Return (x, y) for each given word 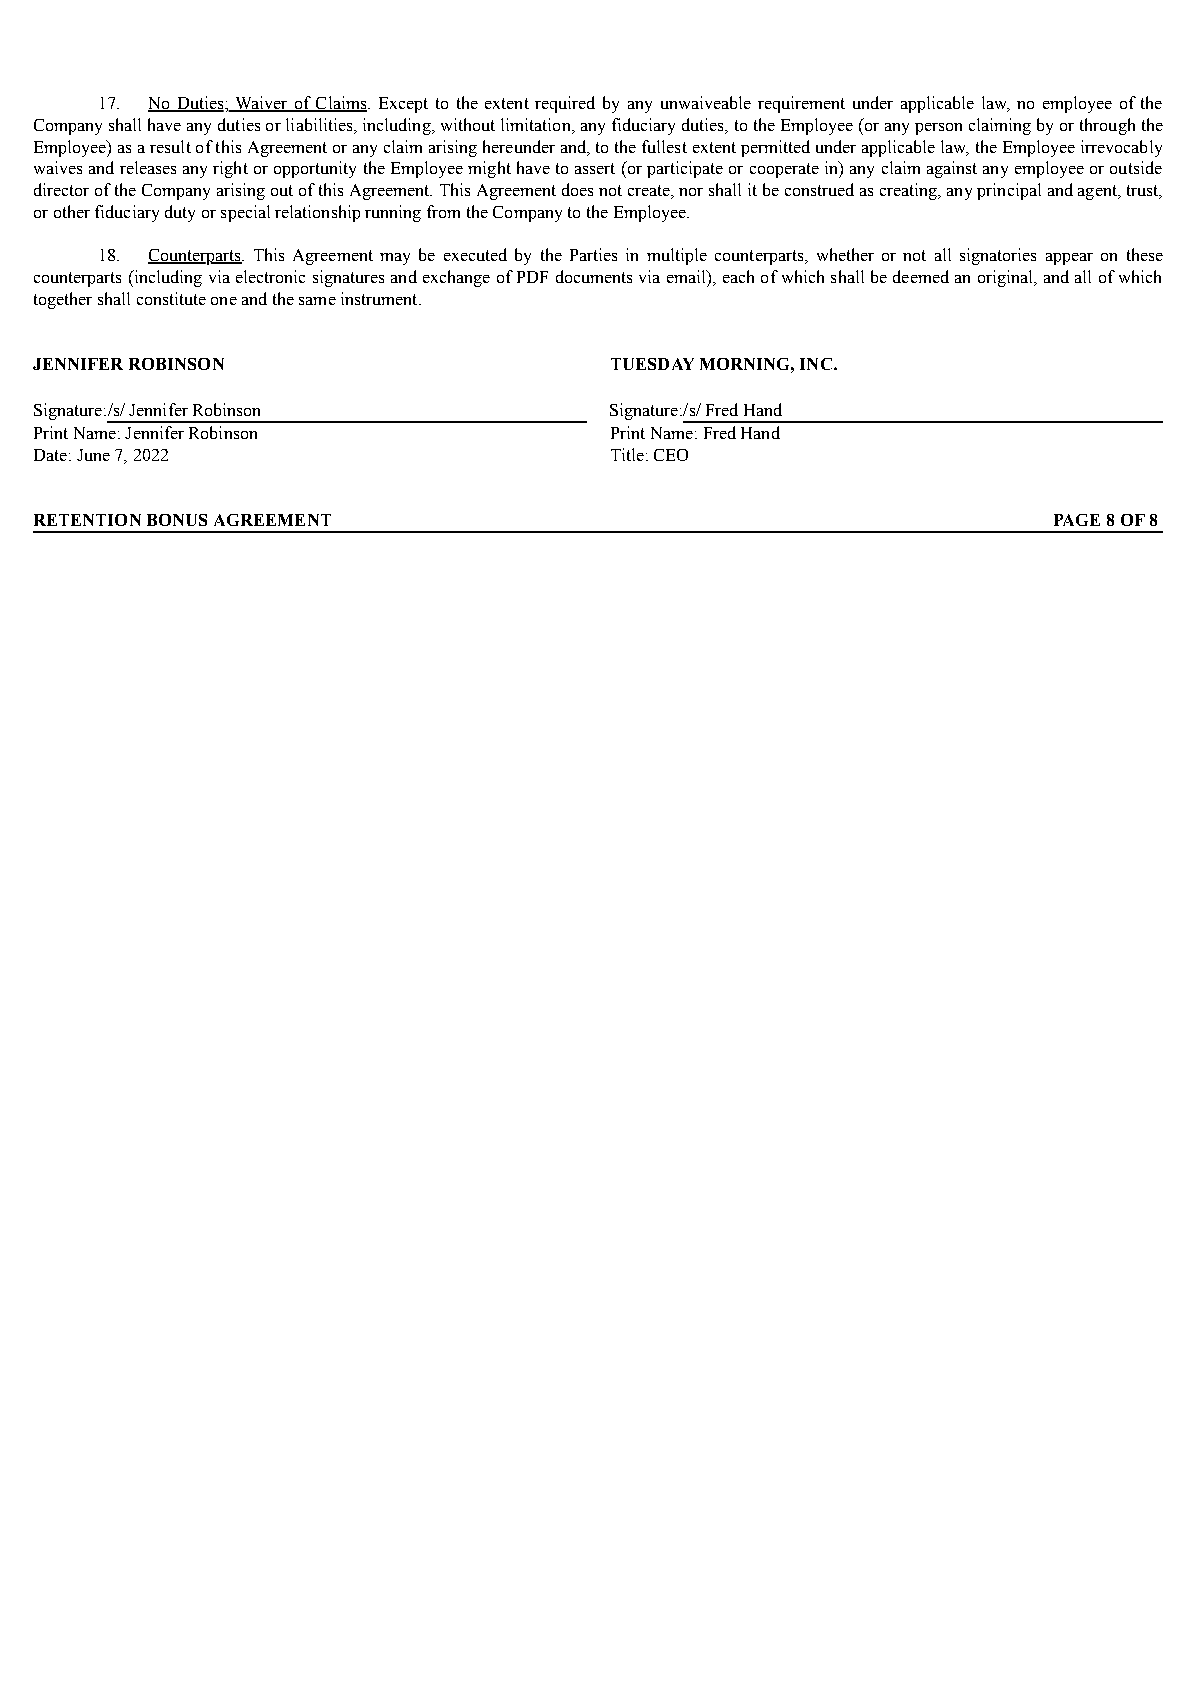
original (1006, 278)
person (938, 129)
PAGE (1077, 520)
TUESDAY (652, 364)
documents (594, 276)
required (565, 104)
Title (627, 454)
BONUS (177, 520)
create (650, 192)
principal (1009, 191)
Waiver (261, 104)
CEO (671, 455)
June (93, 455)
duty (180, 213)
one (224, 301)
